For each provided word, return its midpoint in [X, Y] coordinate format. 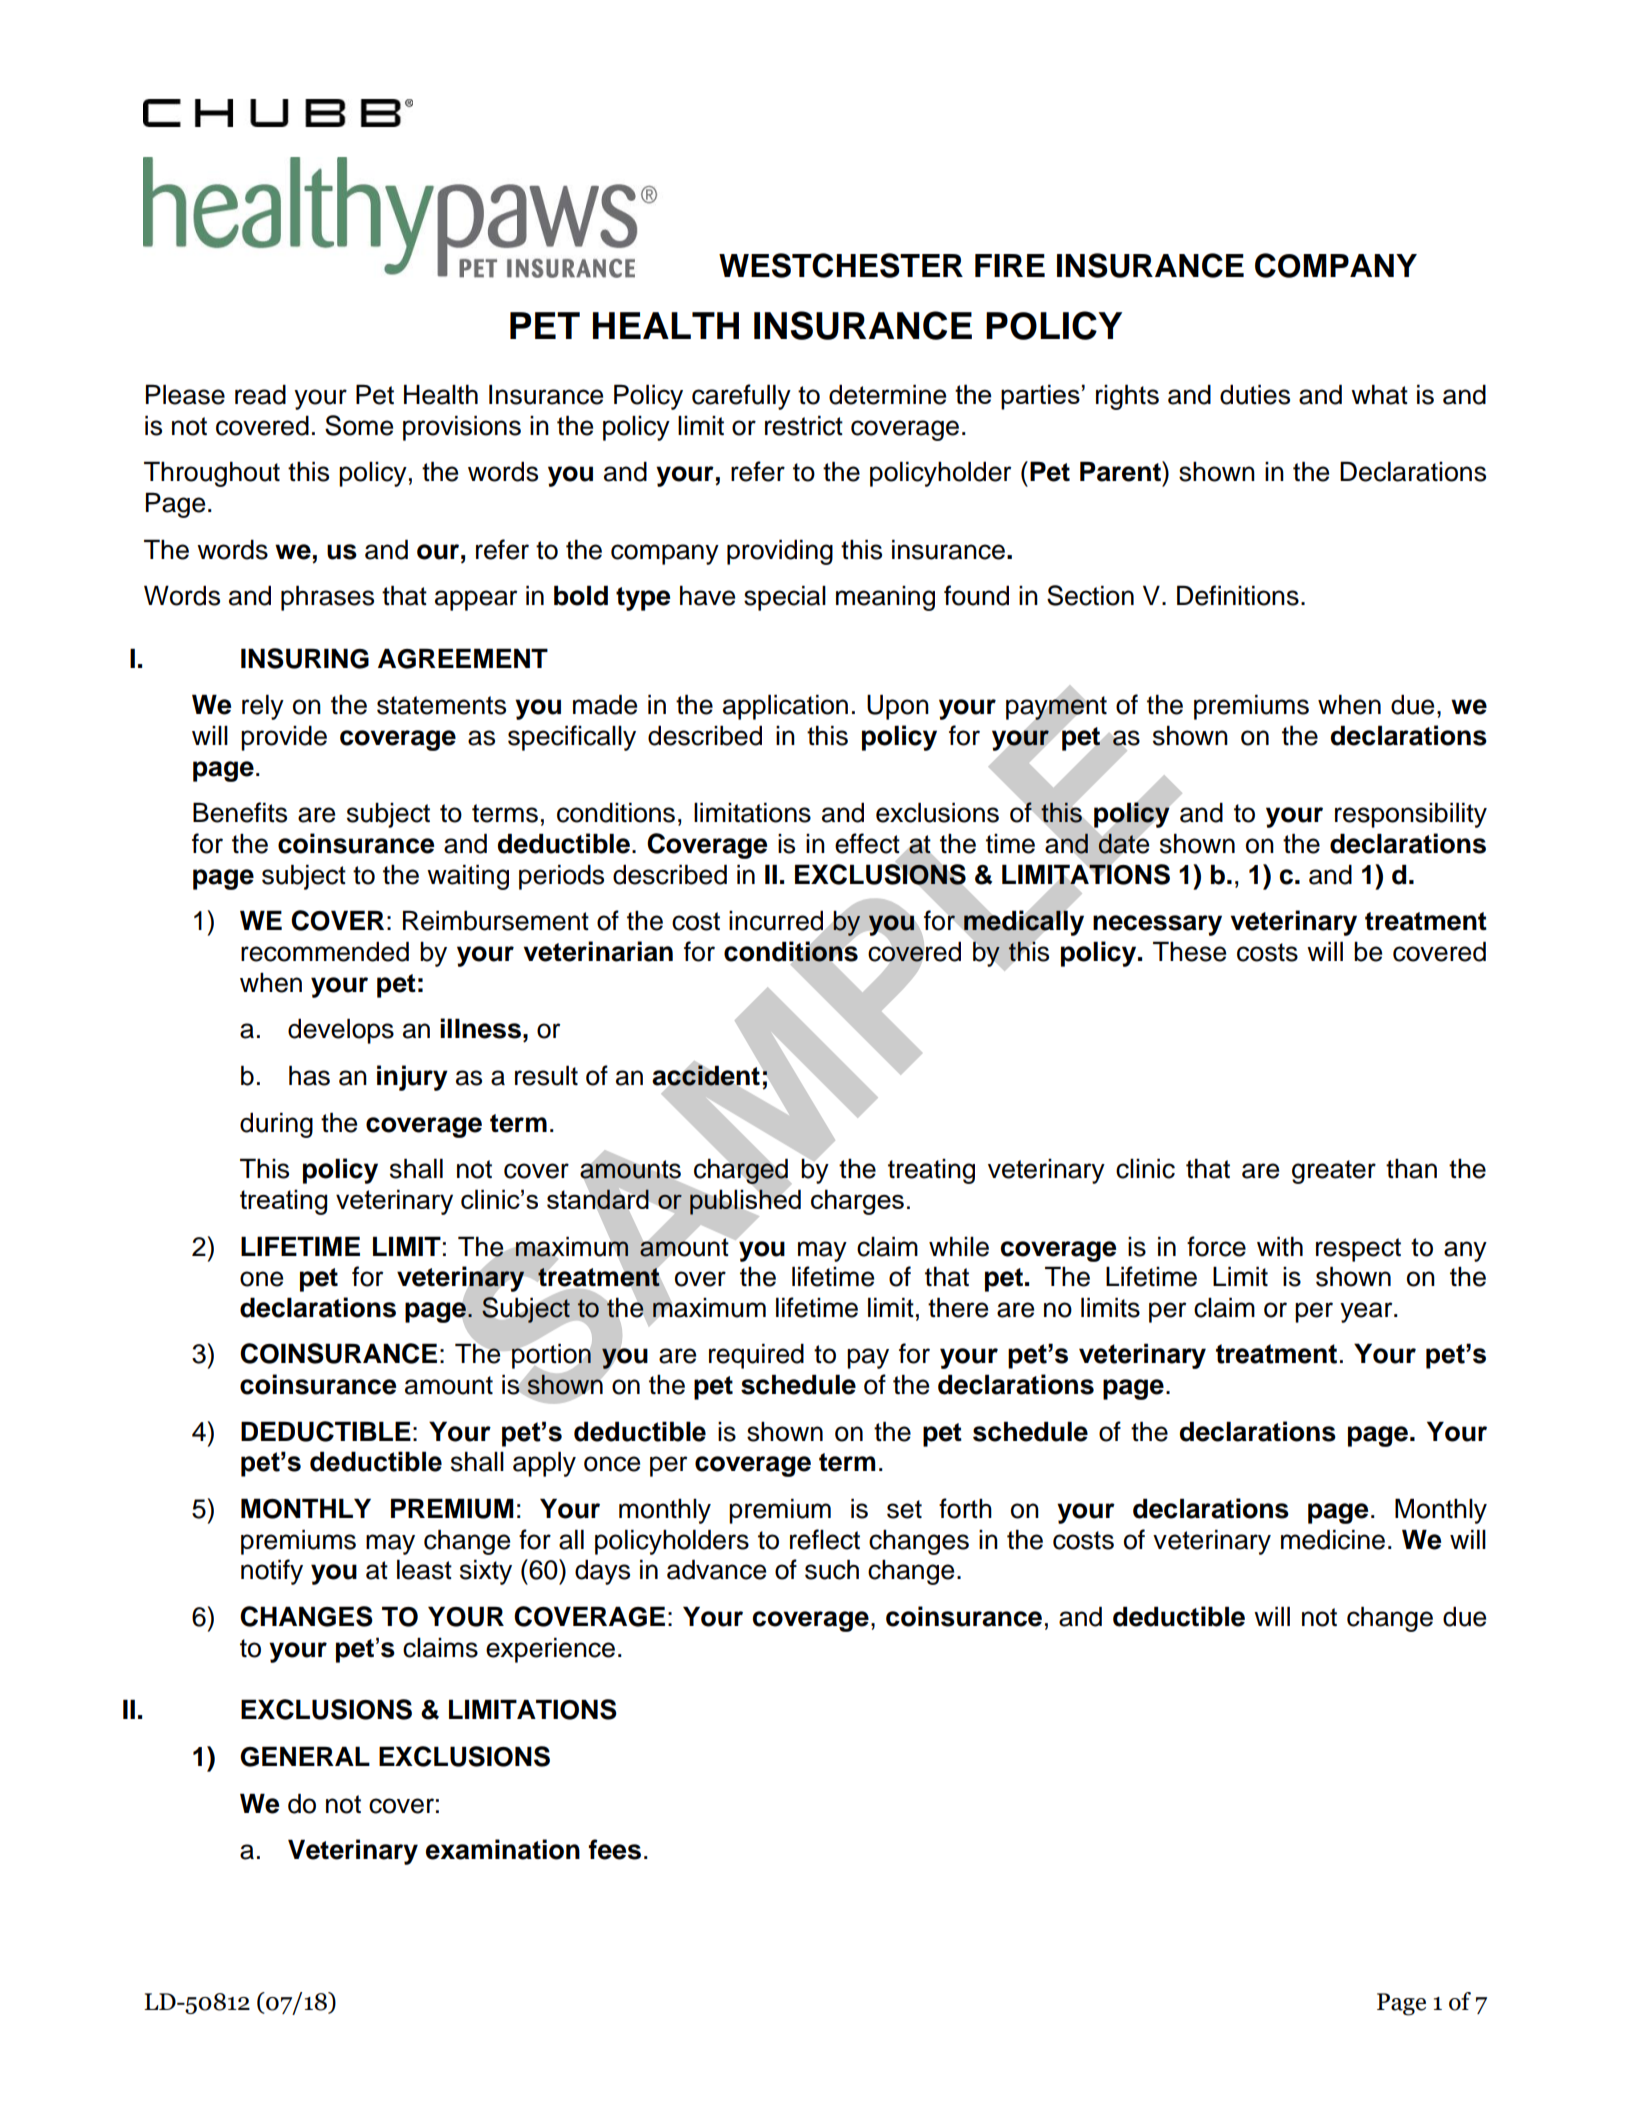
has [309, 1075]
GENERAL [305, 1756]
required [756, 1356]
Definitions [1238, 595]
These [1189, 951]
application [785, 707]
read [260, 394]
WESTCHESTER [841, 265]
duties [1255, 394]
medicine [1333, 1539]
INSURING [305, 658]
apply [544, 1464]
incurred [777, 921]
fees [615, 1849]
